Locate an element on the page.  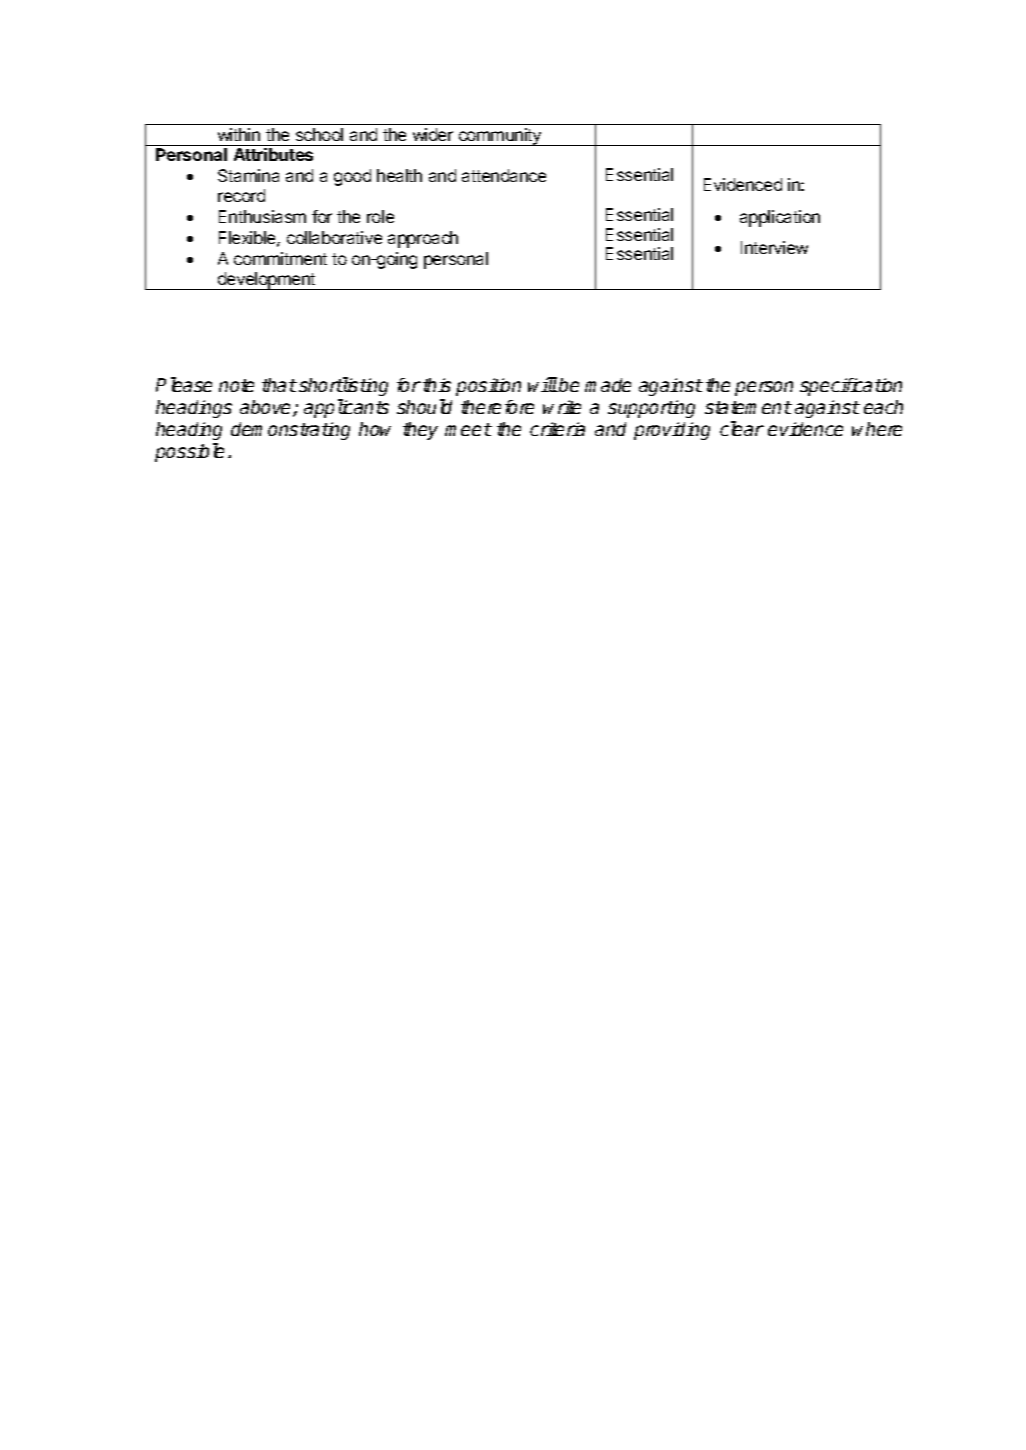
criteria is located at coordinates (557, 429).
